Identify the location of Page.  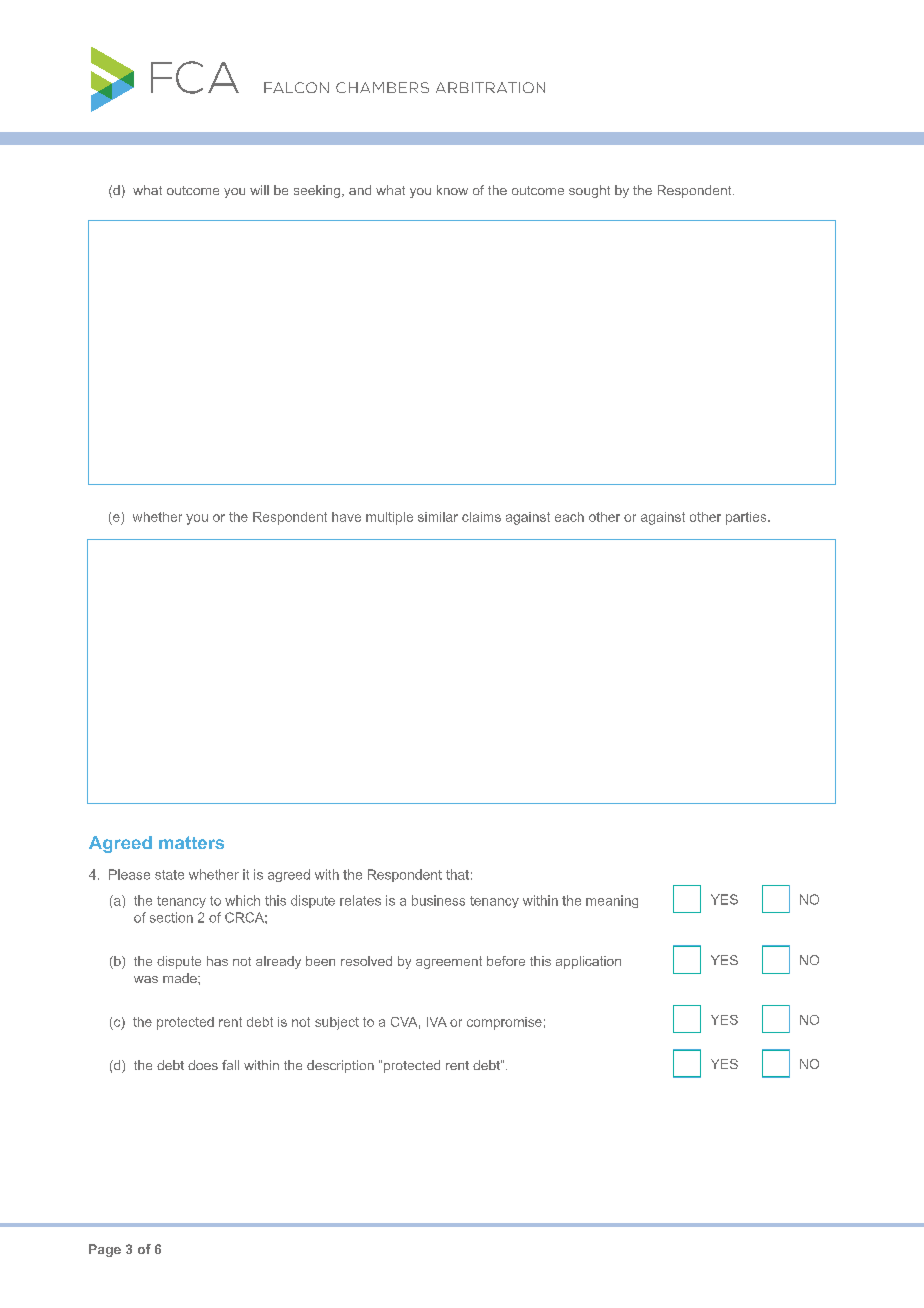
(105, 1250).
